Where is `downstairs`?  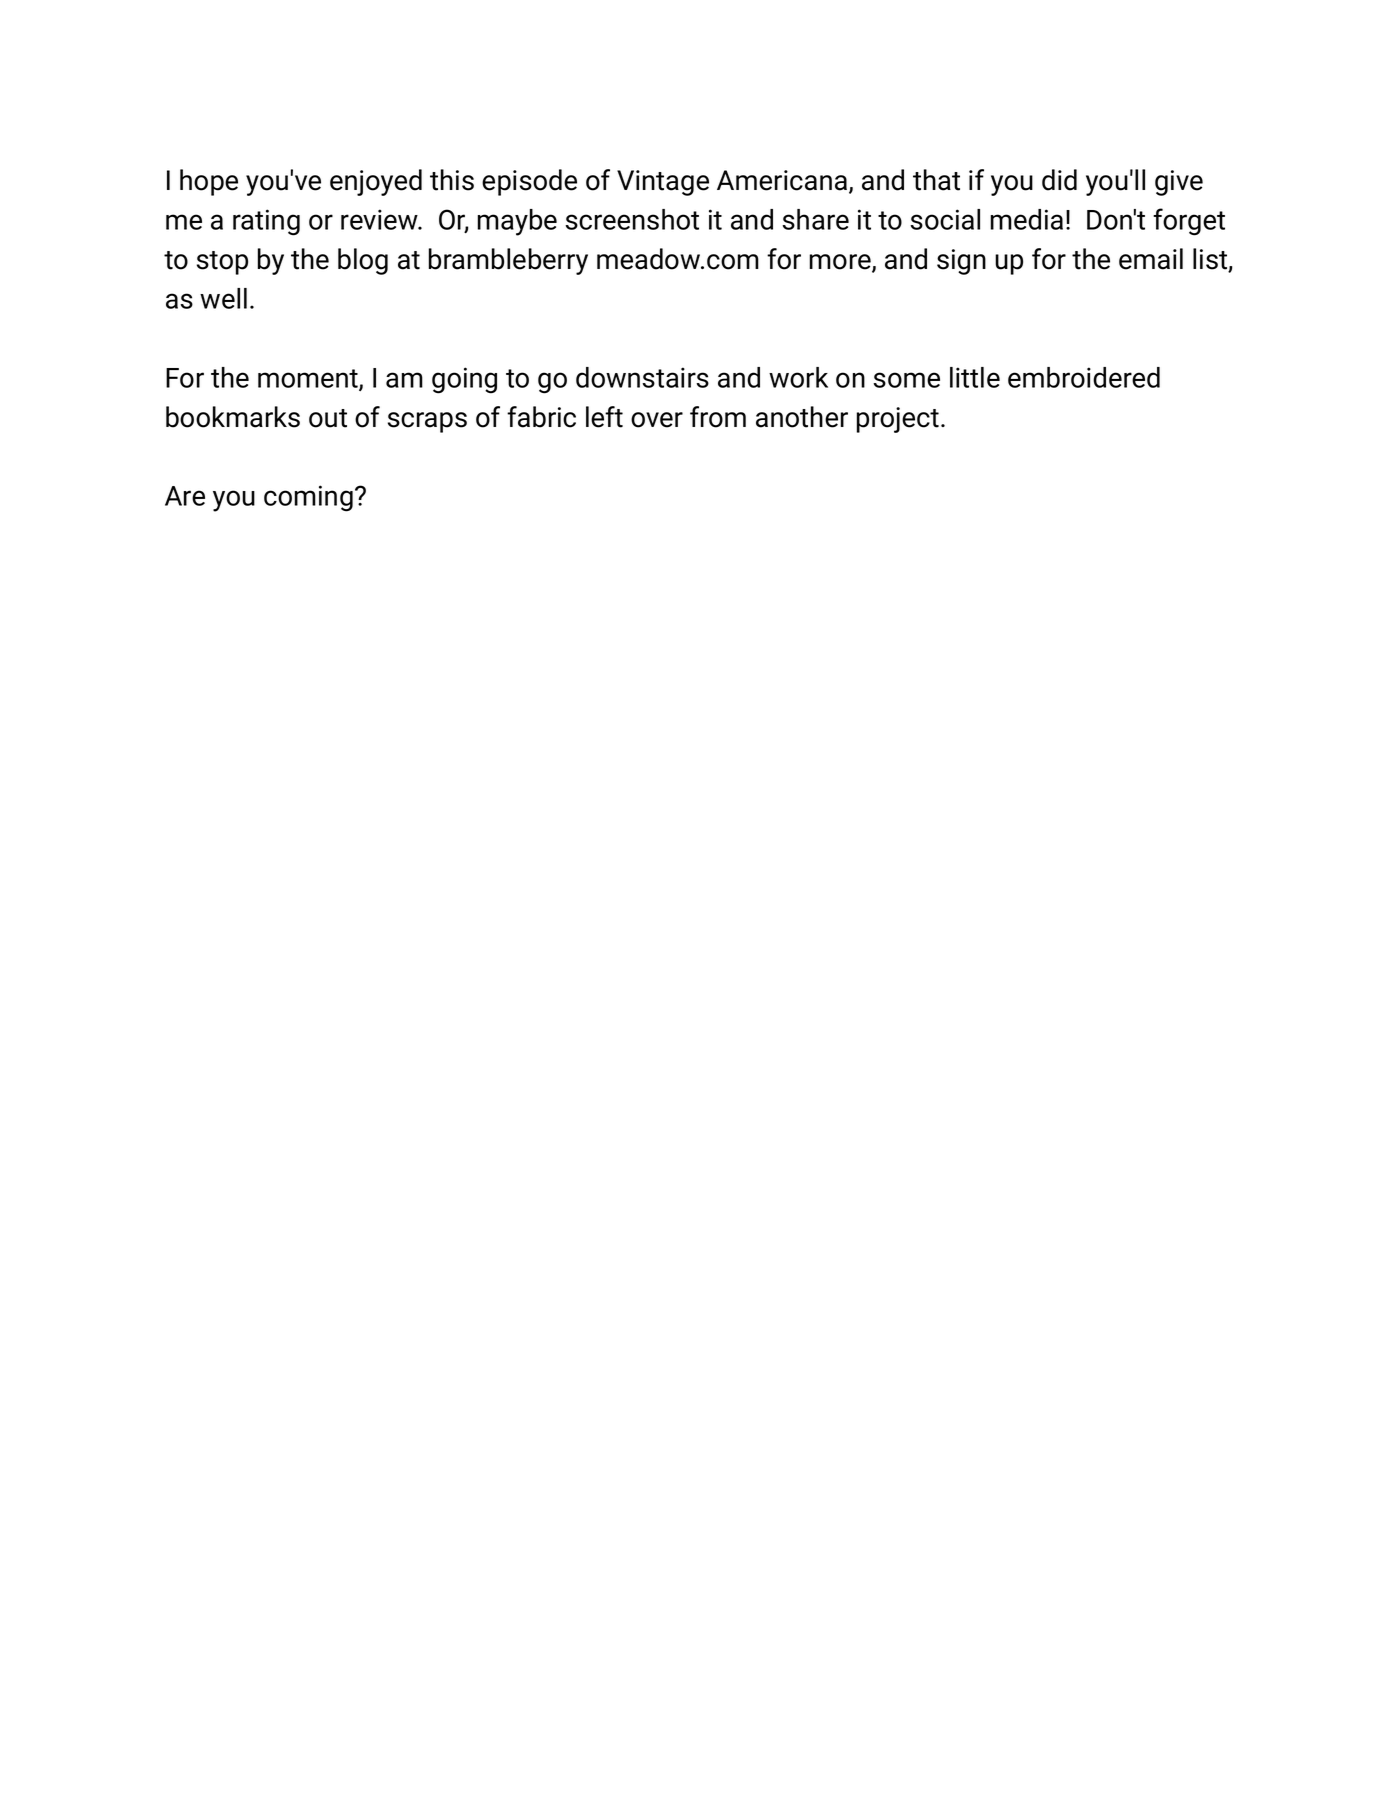 downstairs is located at coordinates (642, 377).
